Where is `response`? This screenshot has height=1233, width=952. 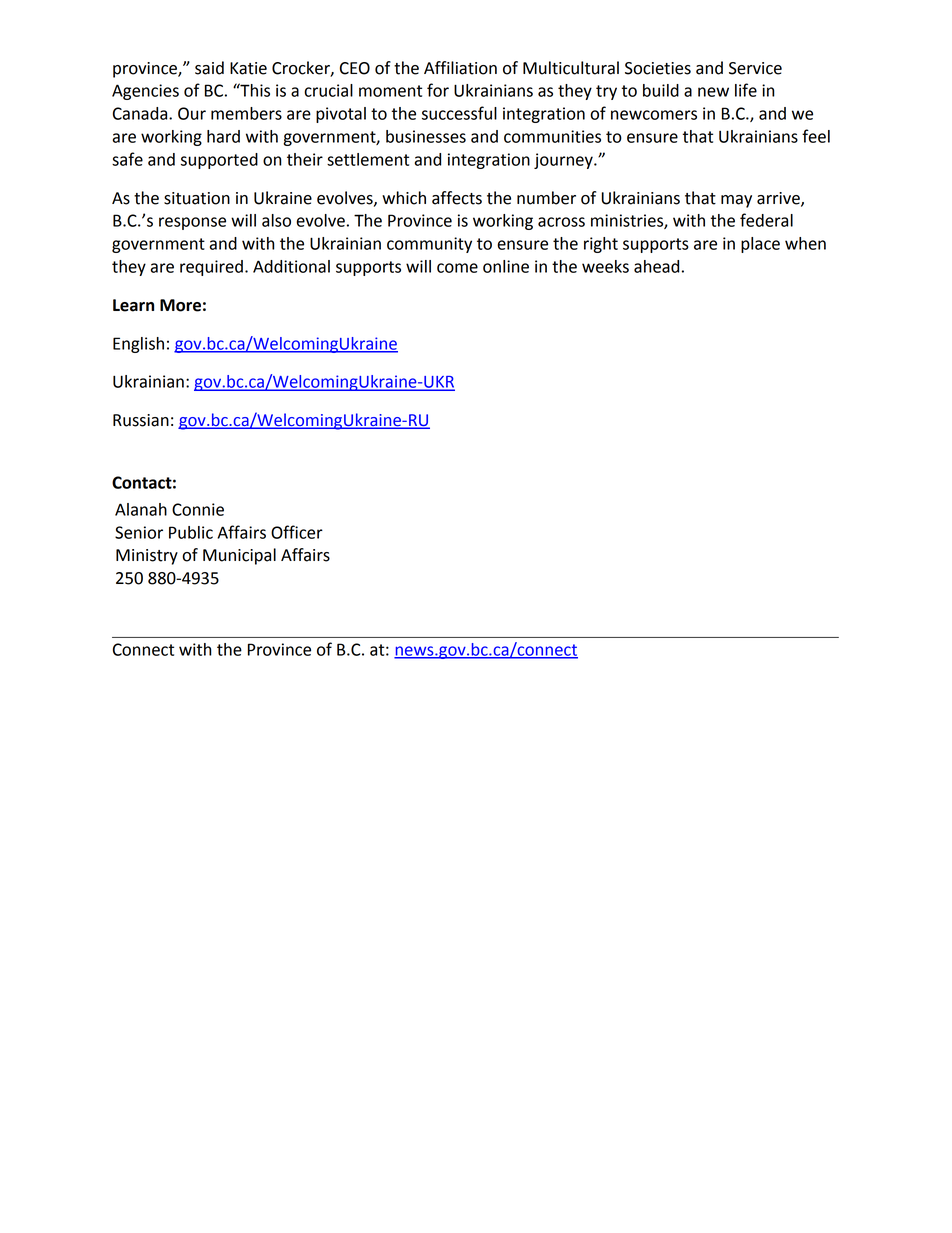
response is located at coordinates (192, 223).
